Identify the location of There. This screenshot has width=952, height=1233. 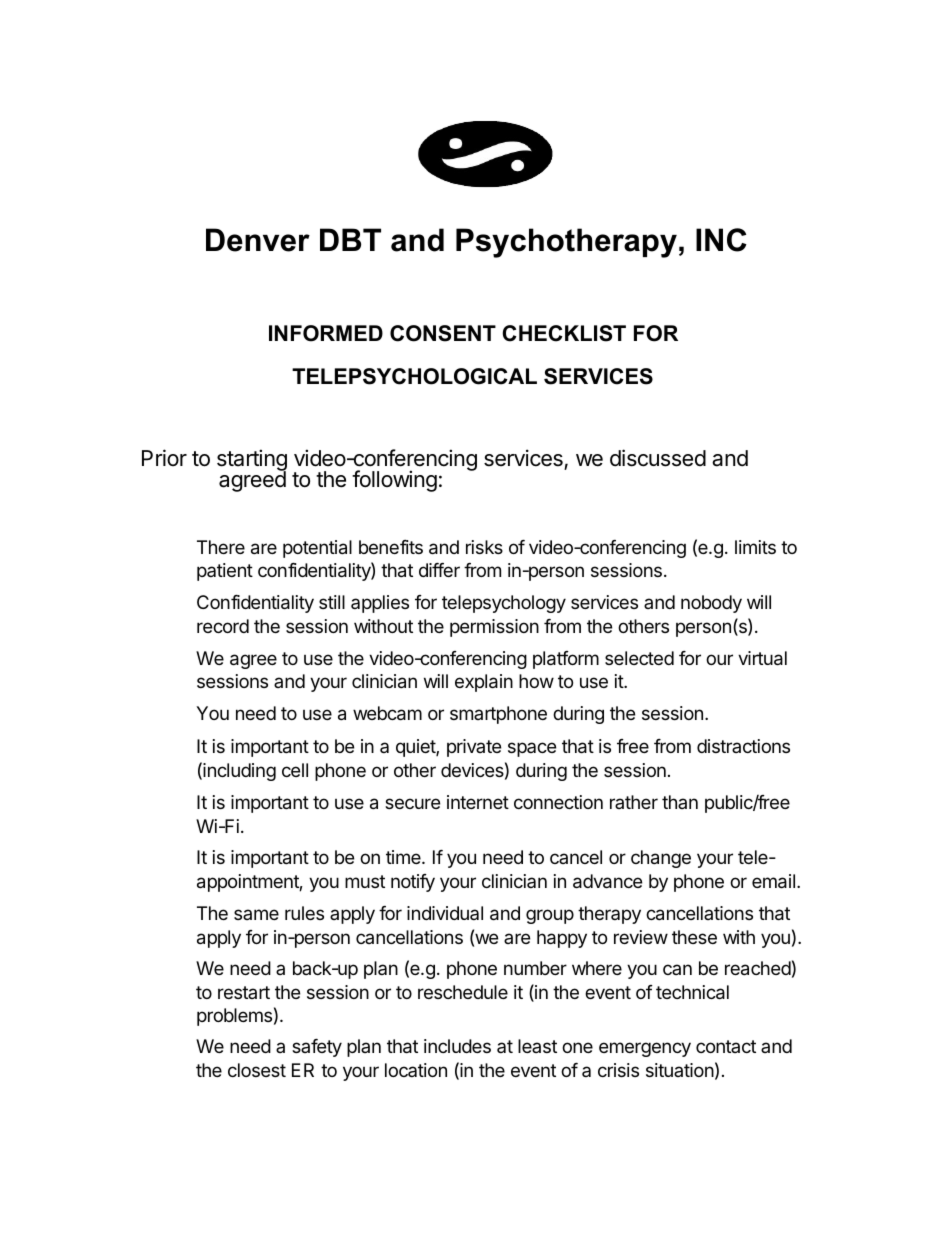
(221, 547).
